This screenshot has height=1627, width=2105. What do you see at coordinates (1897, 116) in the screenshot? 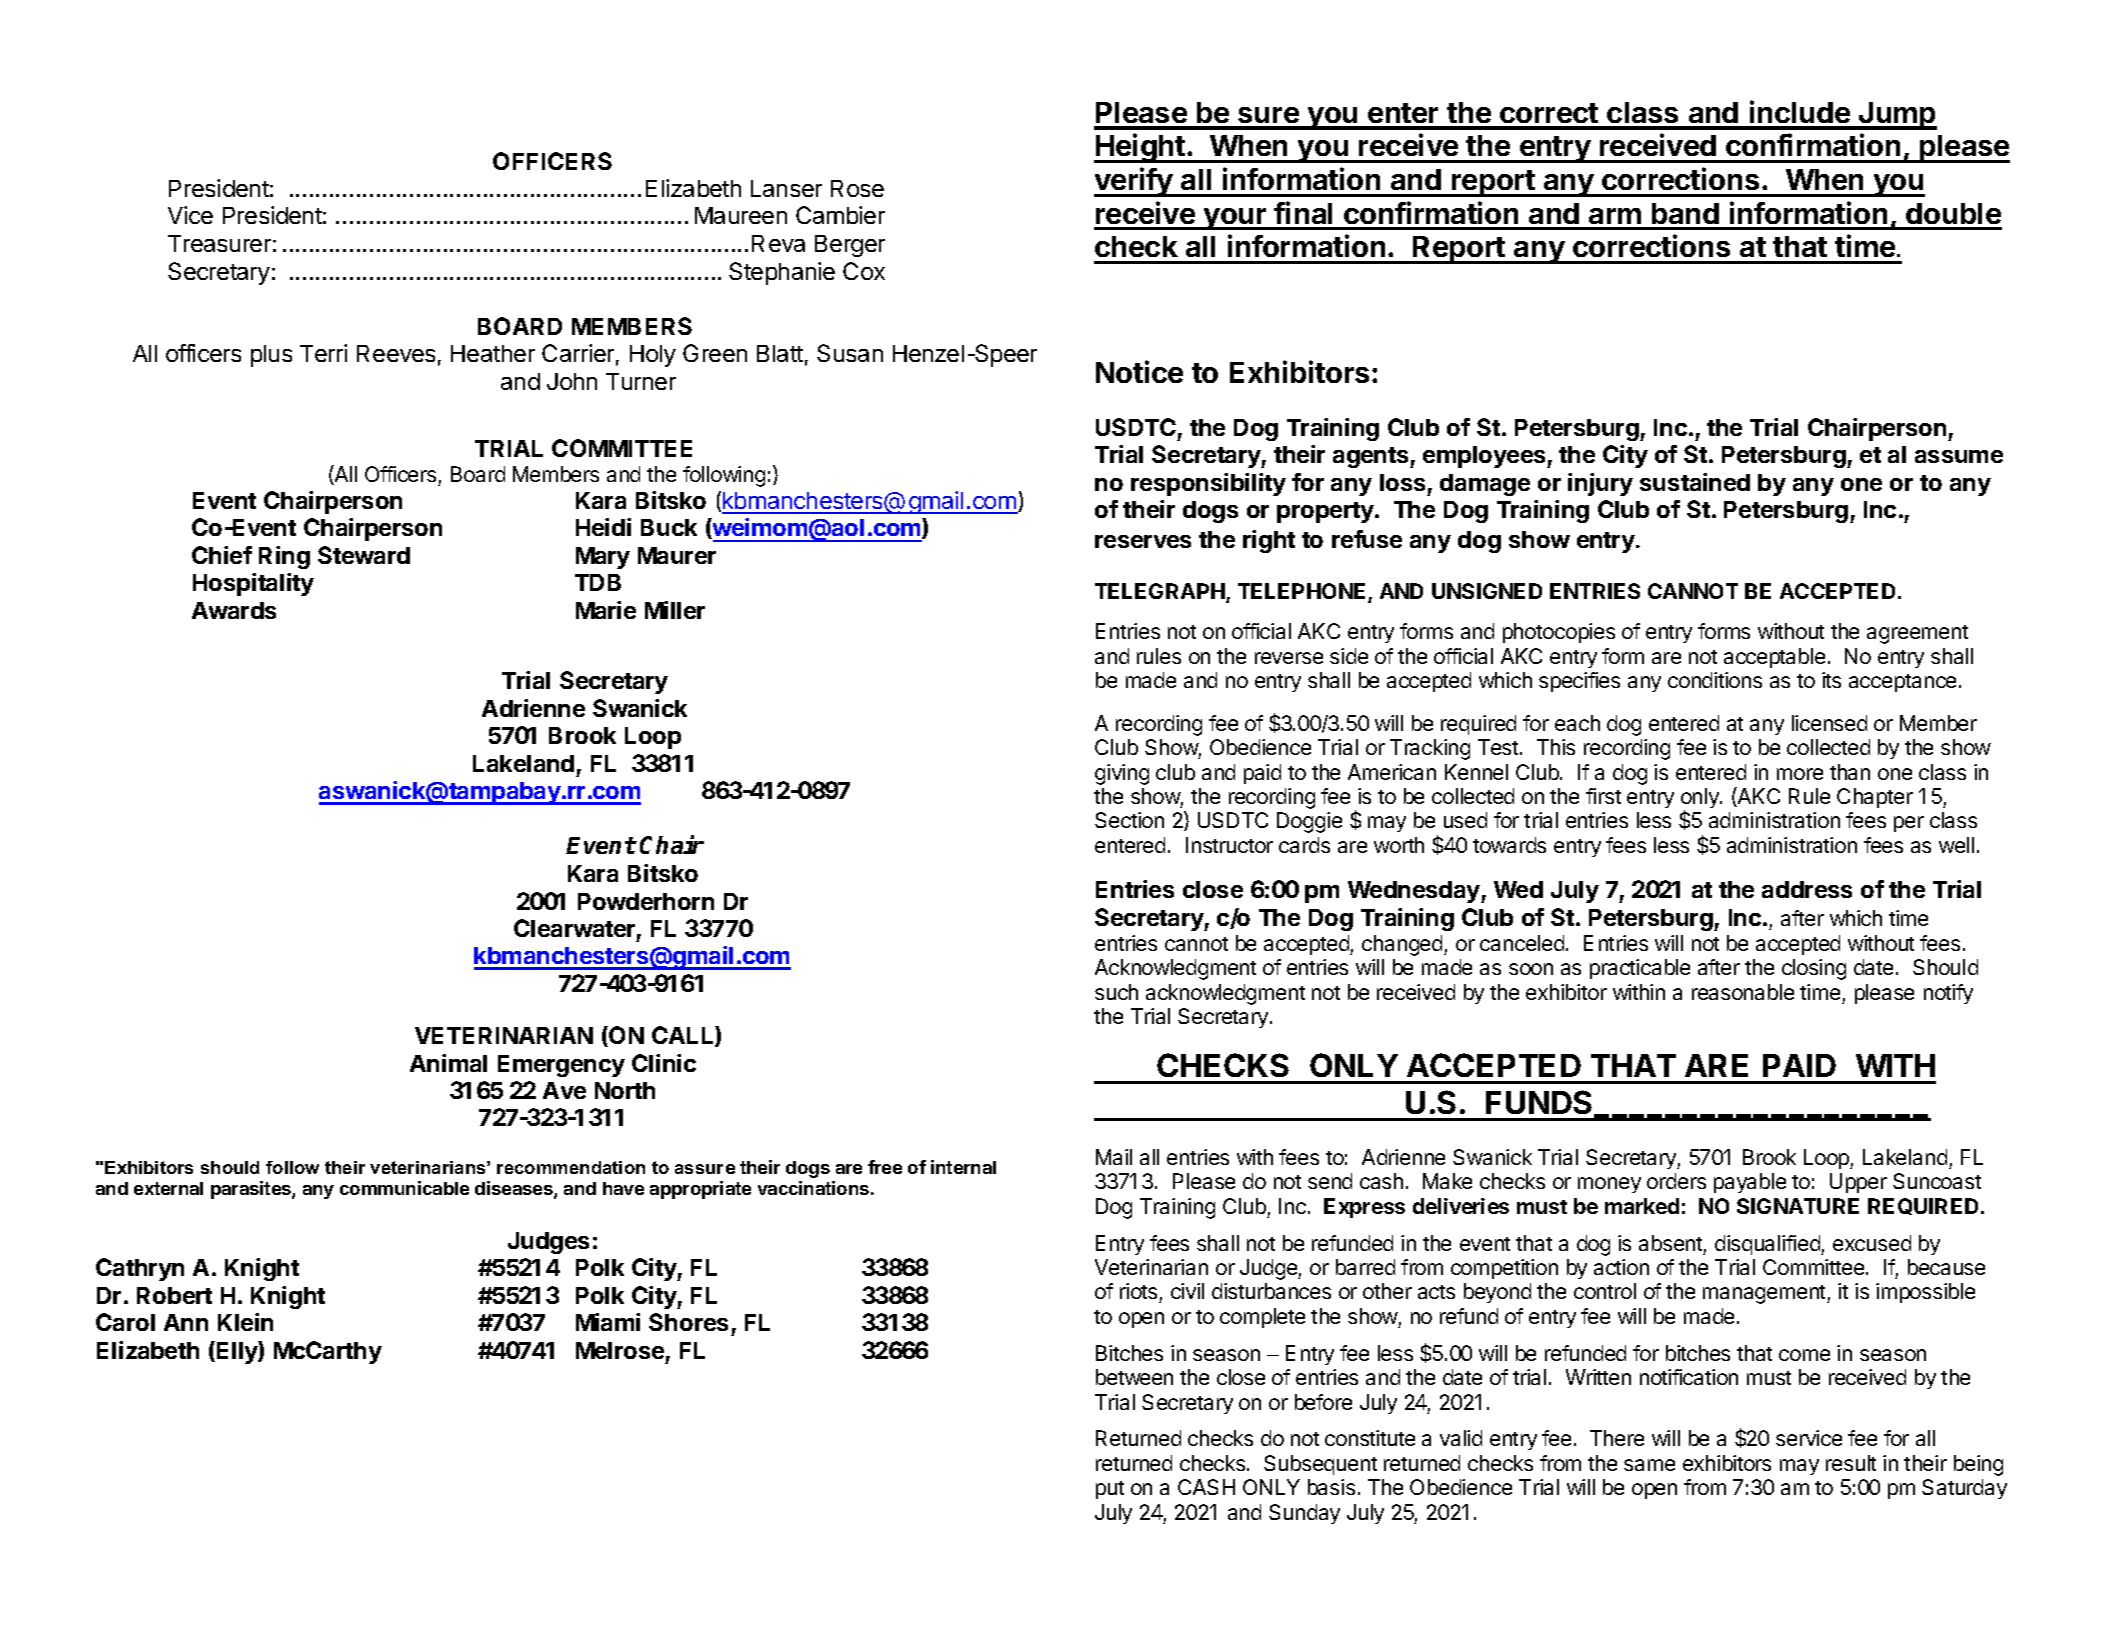
I see `Jump` at bounding box center [1897, 116].
